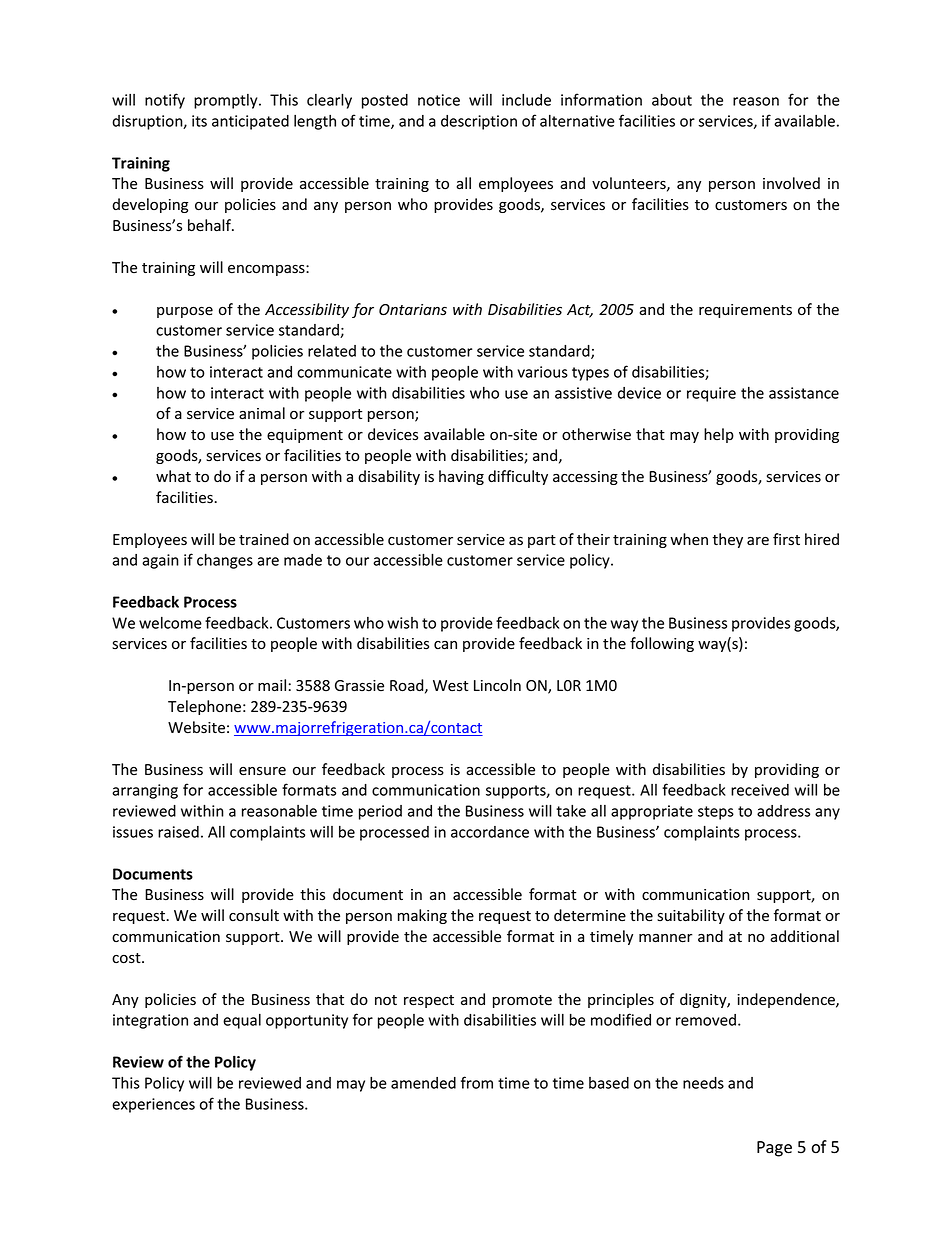 This screenshot has width=952, height=1233. I want to click on they, so click(727, 540).
